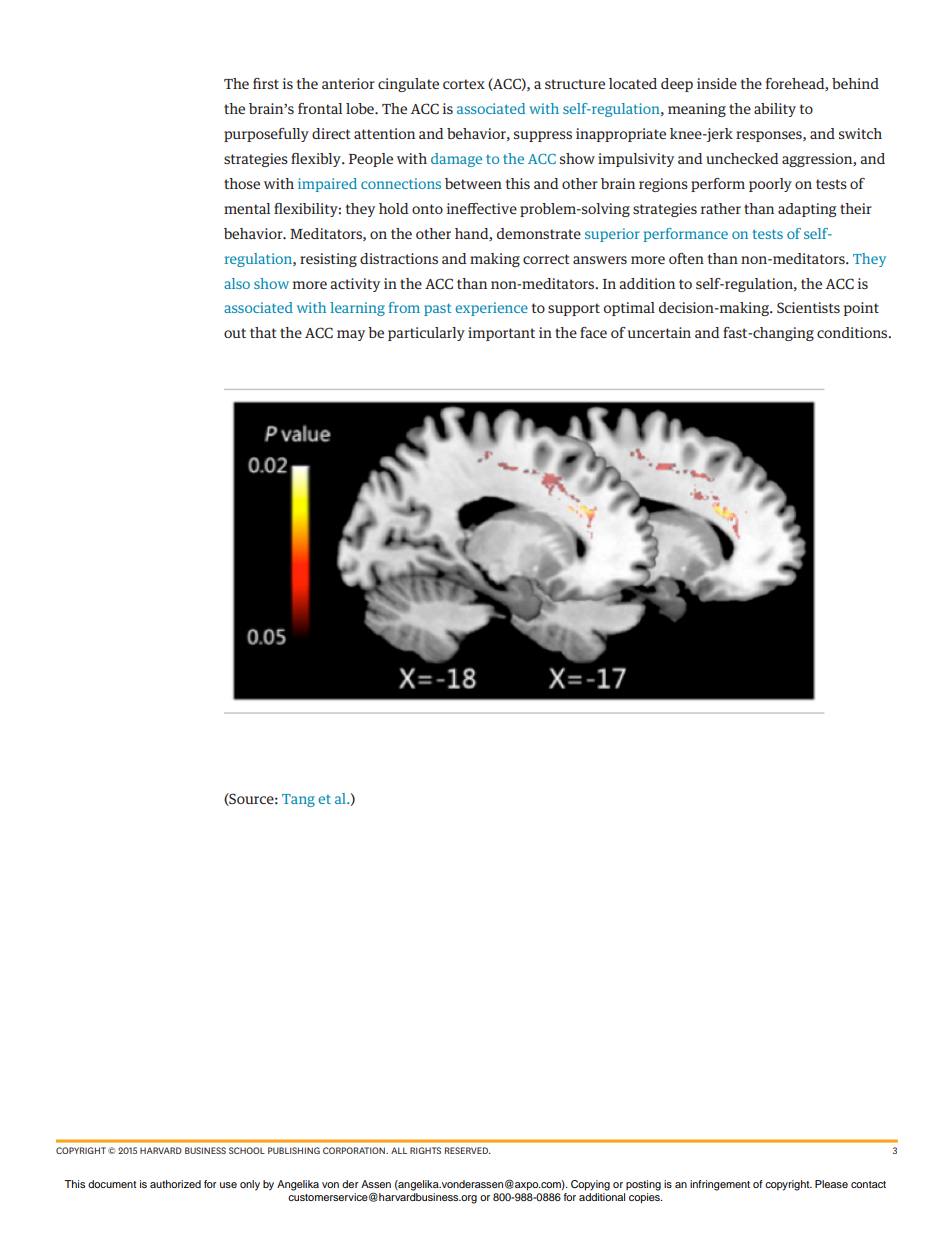  I want to click on purposefully, so click(266, 135).
